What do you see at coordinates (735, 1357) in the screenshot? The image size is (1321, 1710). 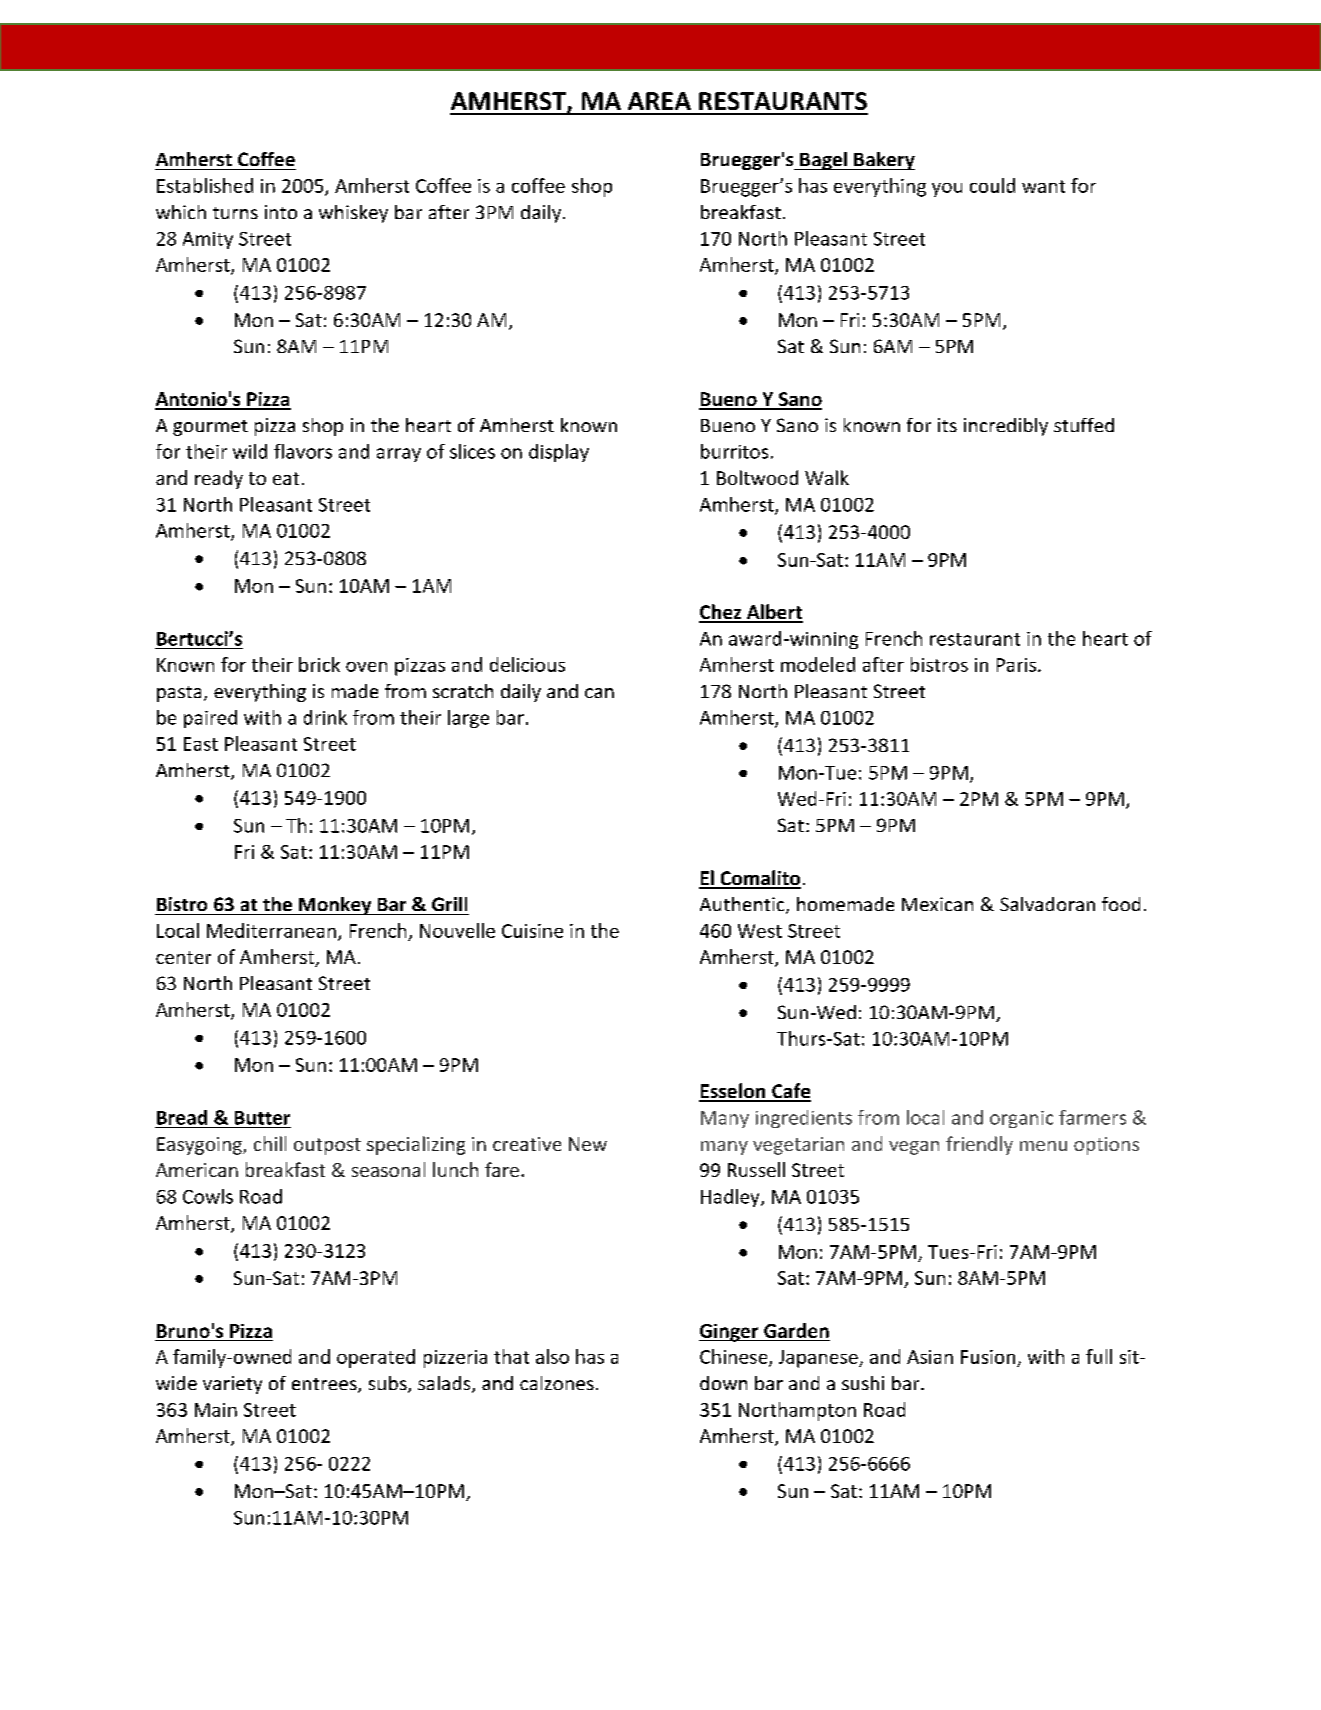 I see `Chinese` at bounding box center [735, 1357].
